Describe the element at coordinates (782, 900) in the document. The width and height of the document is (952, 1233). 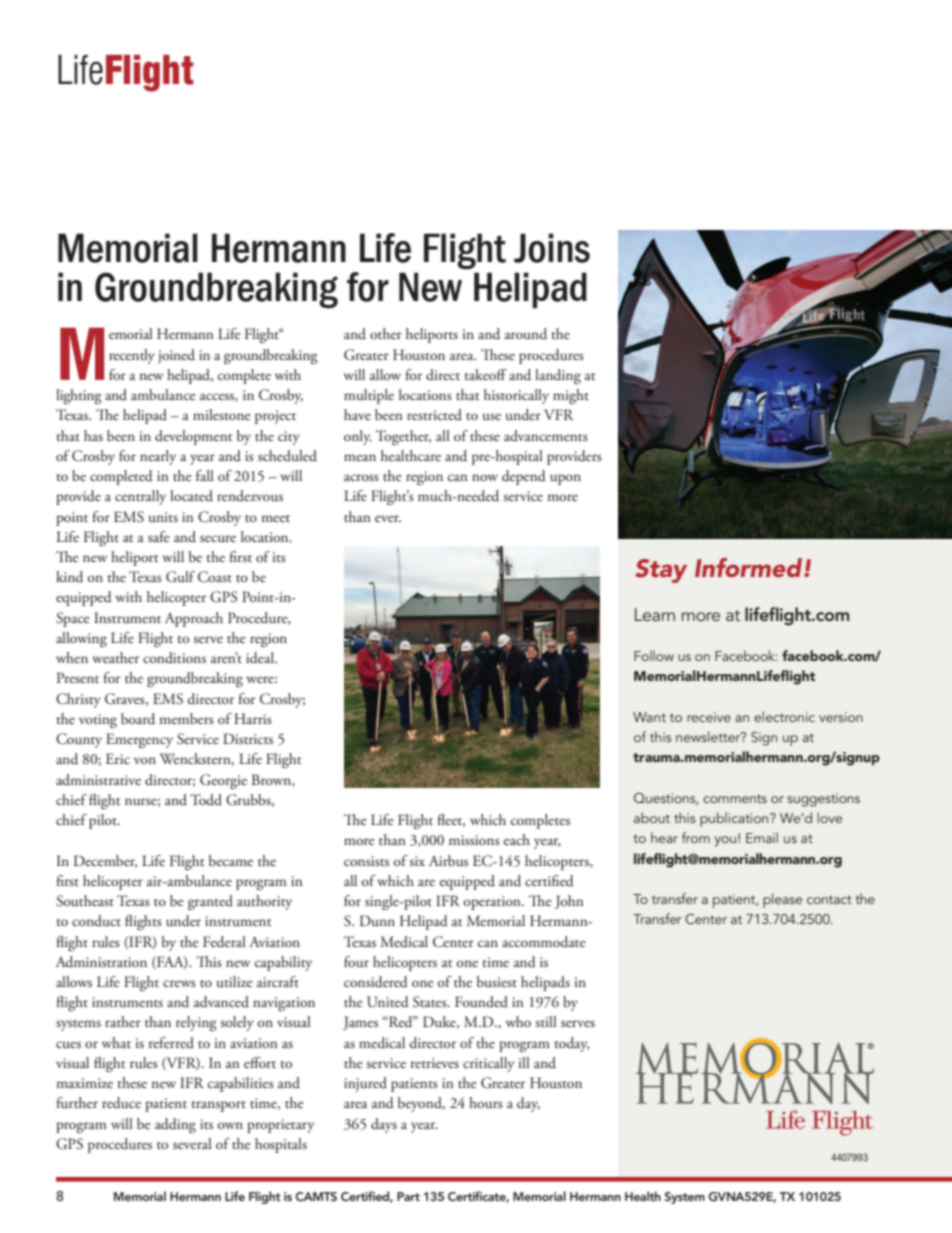
I see `please` at that location.
